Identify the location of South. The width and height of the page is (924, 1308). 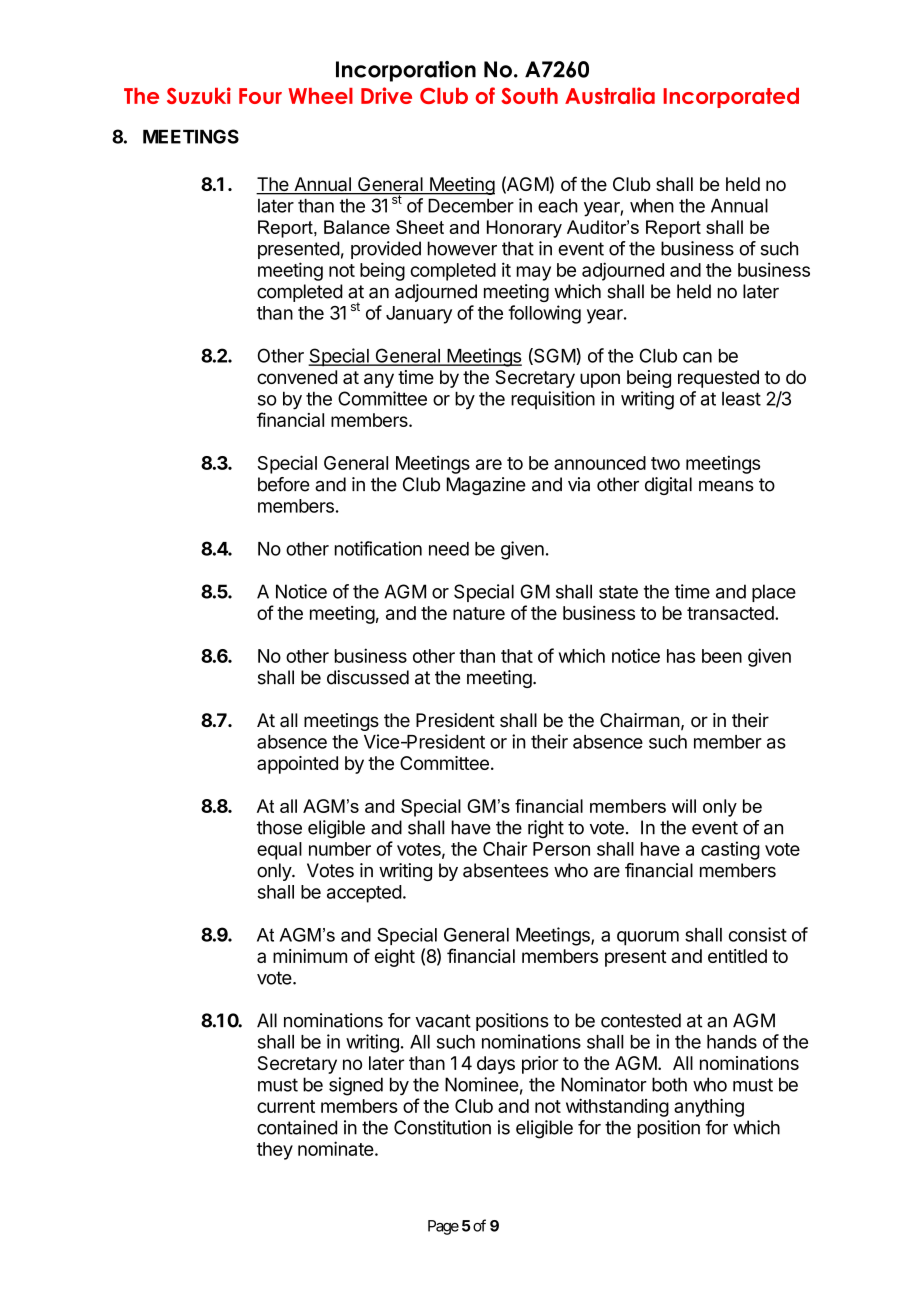
(529, 96).
